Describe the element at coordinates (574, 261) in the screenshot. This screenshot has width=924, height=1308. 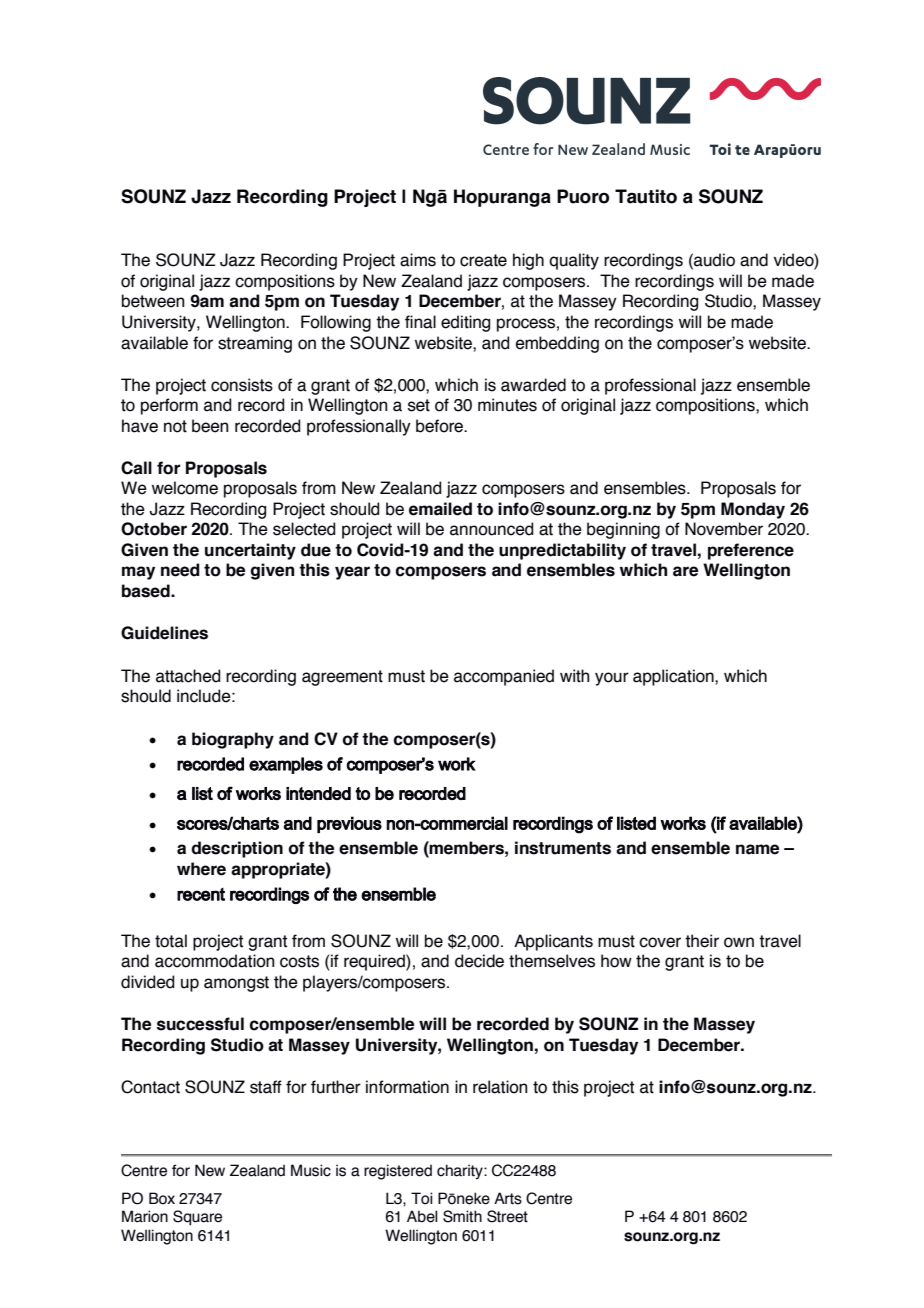
I see `quality` at that location.
